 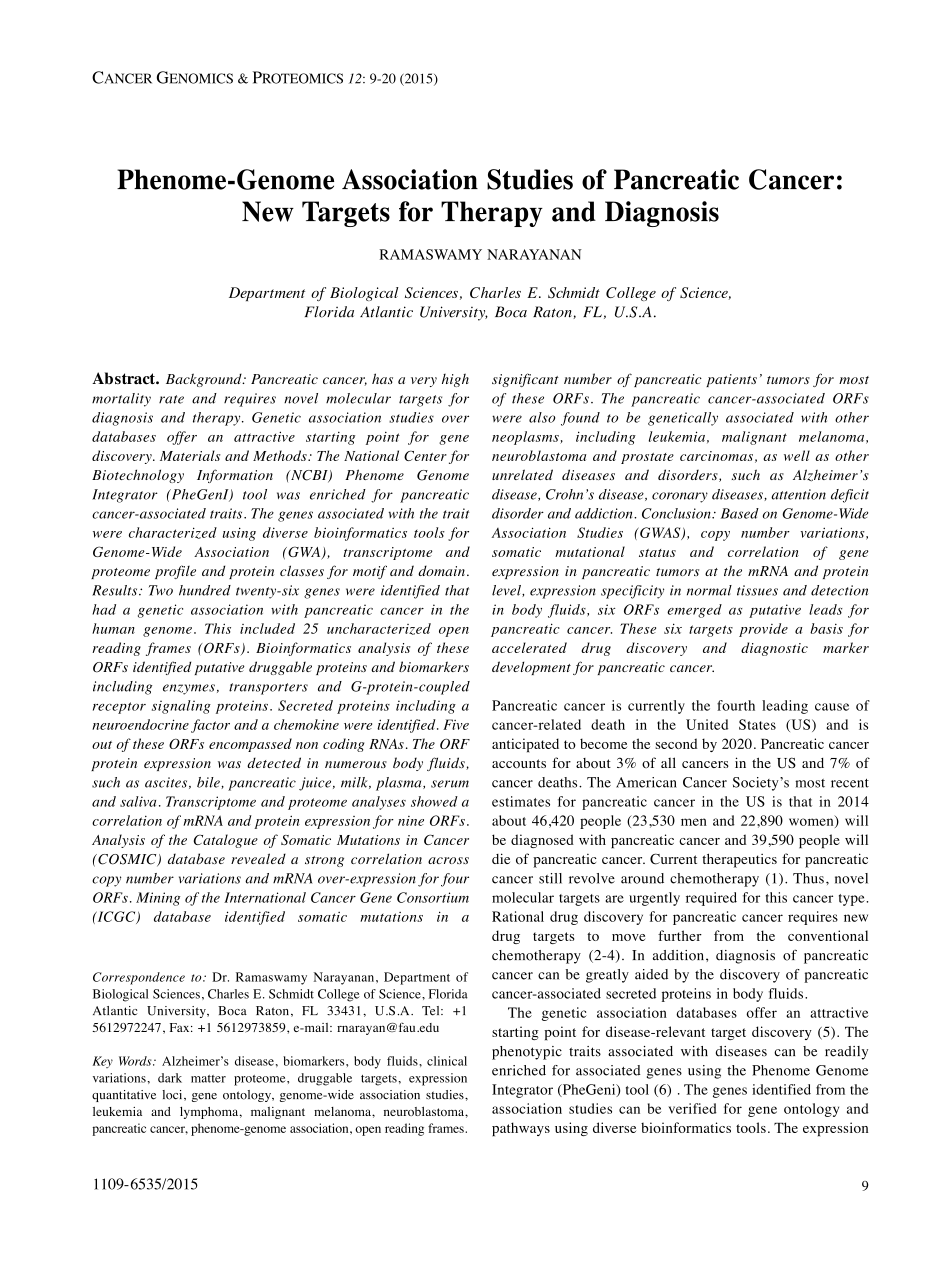 I want to click on provide, so click(x=763, y=630).
